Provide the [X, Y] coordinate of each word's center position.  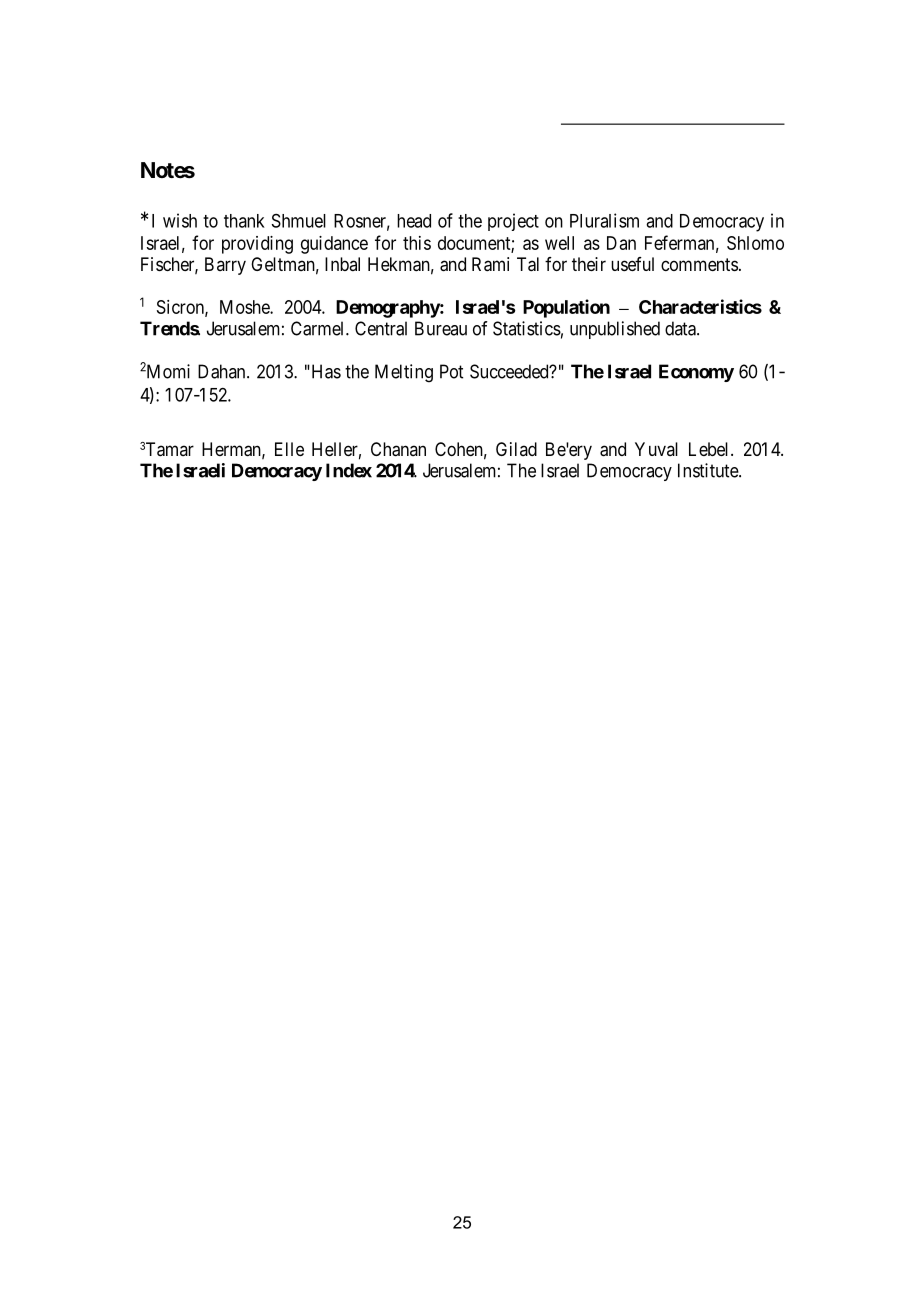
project [513, 222]
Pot [451, 371]
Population [566, 308]
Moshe [245, 307]
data [681, 328]
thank [244, 221]
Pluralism [604, 220]
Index [349, 470]
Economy [696, 373]
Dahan [223, 371]
